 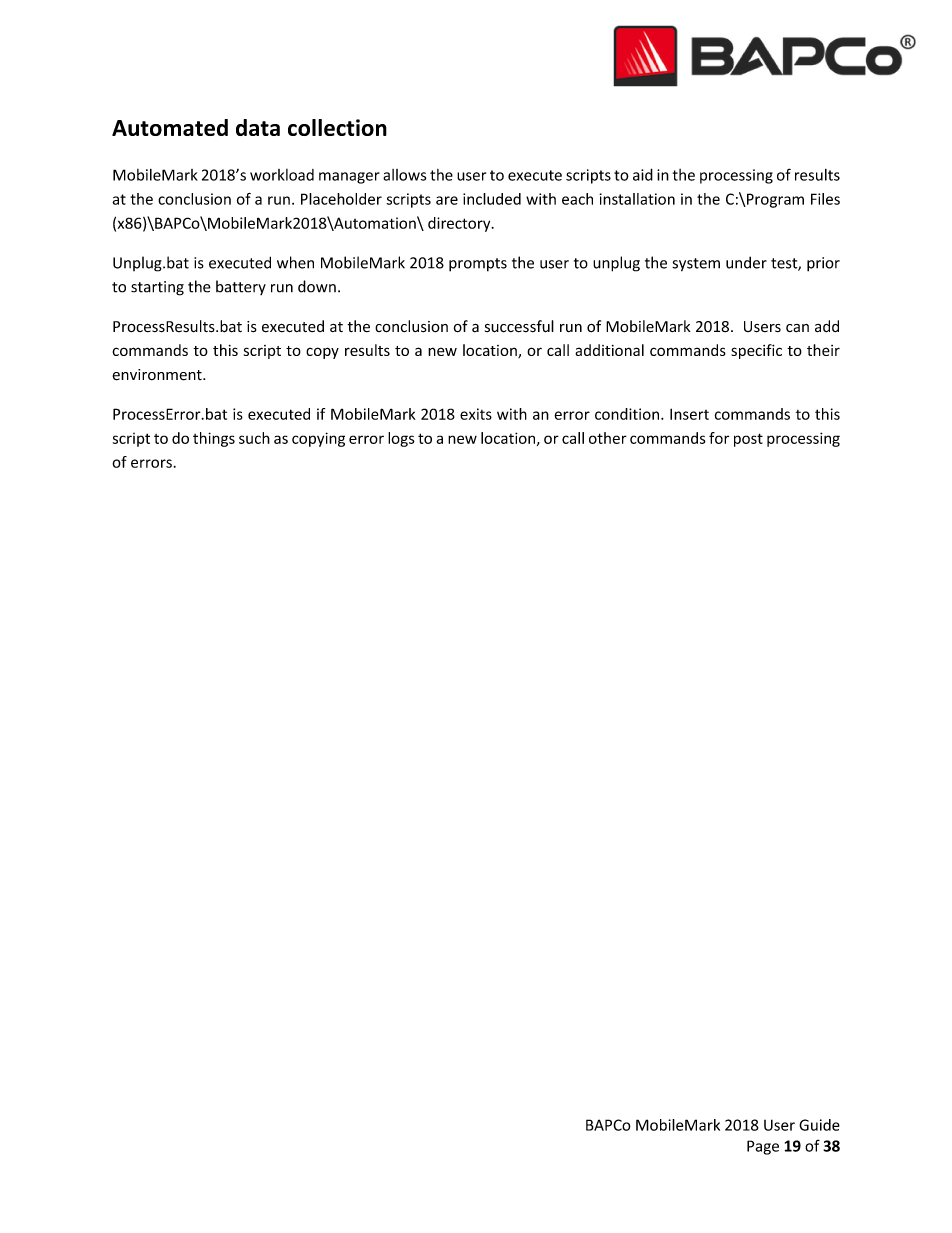 I want to click on exits, so click(x=476, y=414).
